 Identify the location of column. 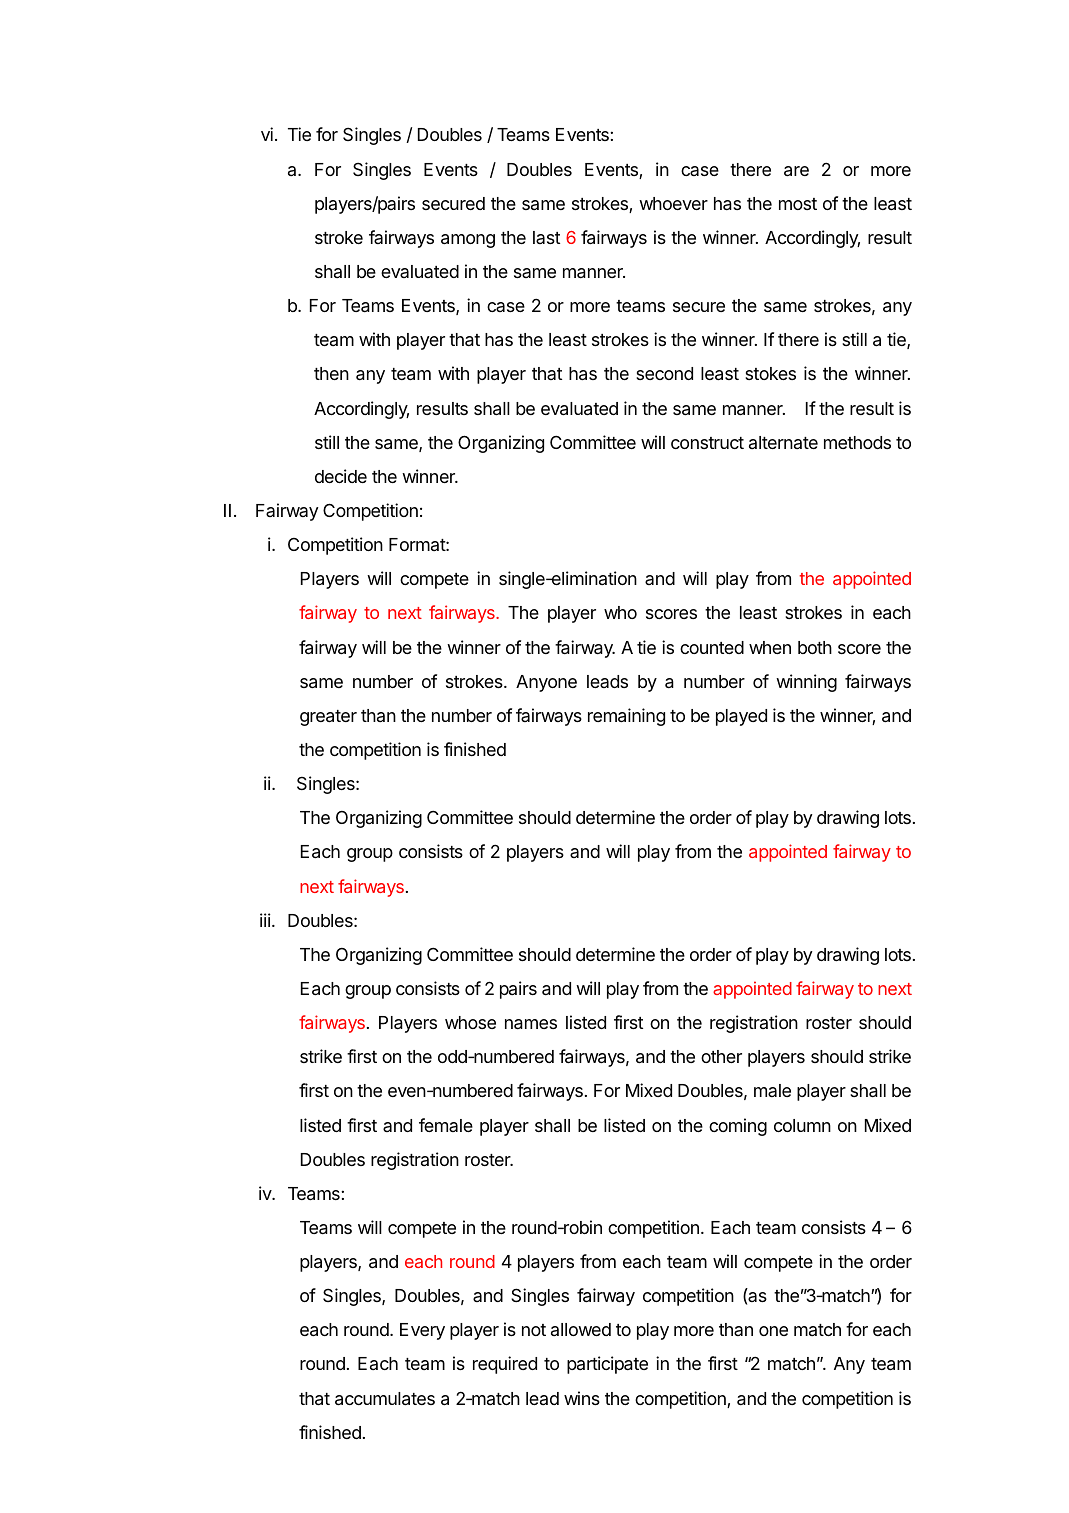
(802, 1125).
